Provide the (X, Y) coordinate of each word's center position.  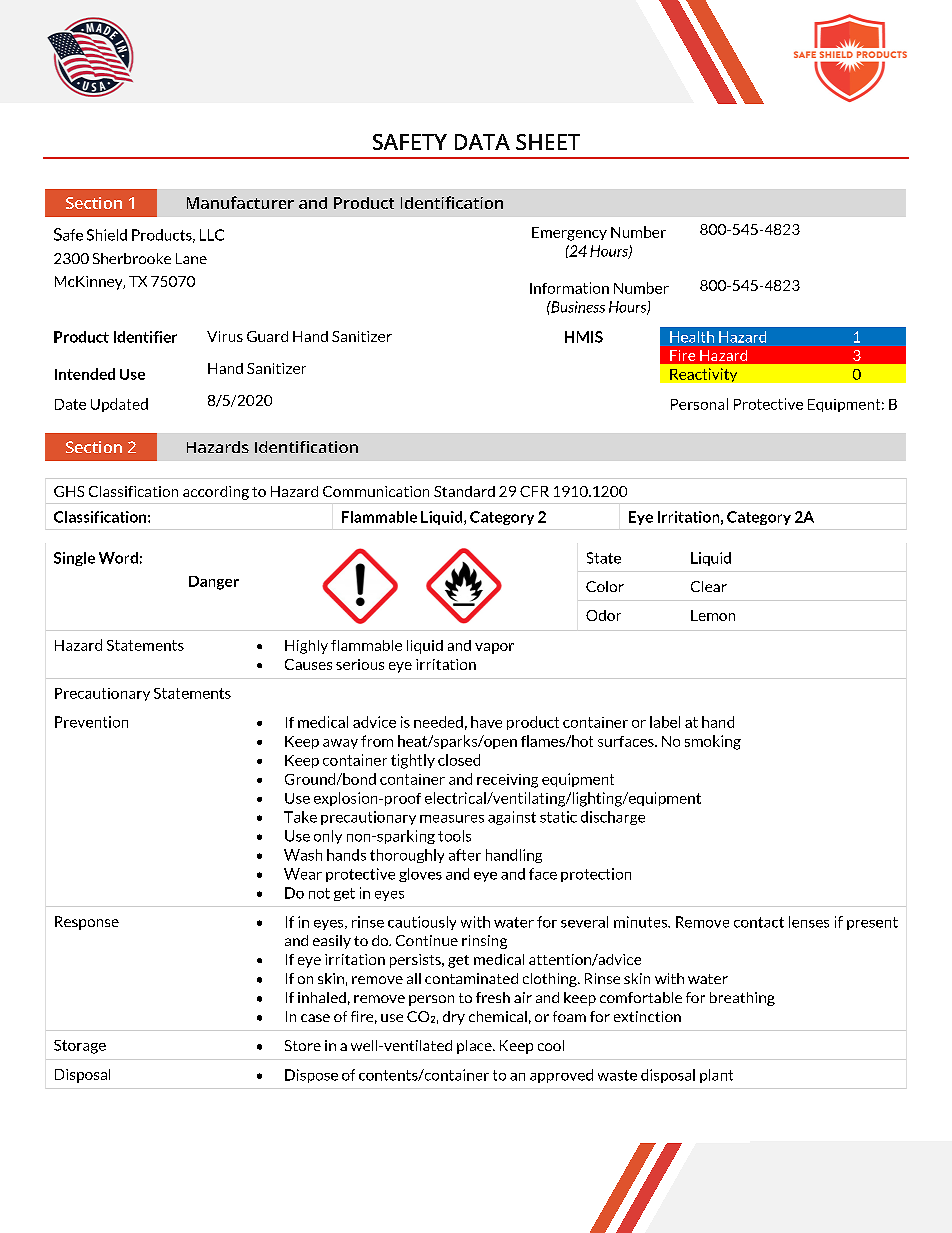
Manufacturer (240, 202)
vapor (494, 648)
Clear (709, 586)
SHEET (548, 142)
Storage (80, 1047)
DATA (482, 142)
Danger (214, 583)
